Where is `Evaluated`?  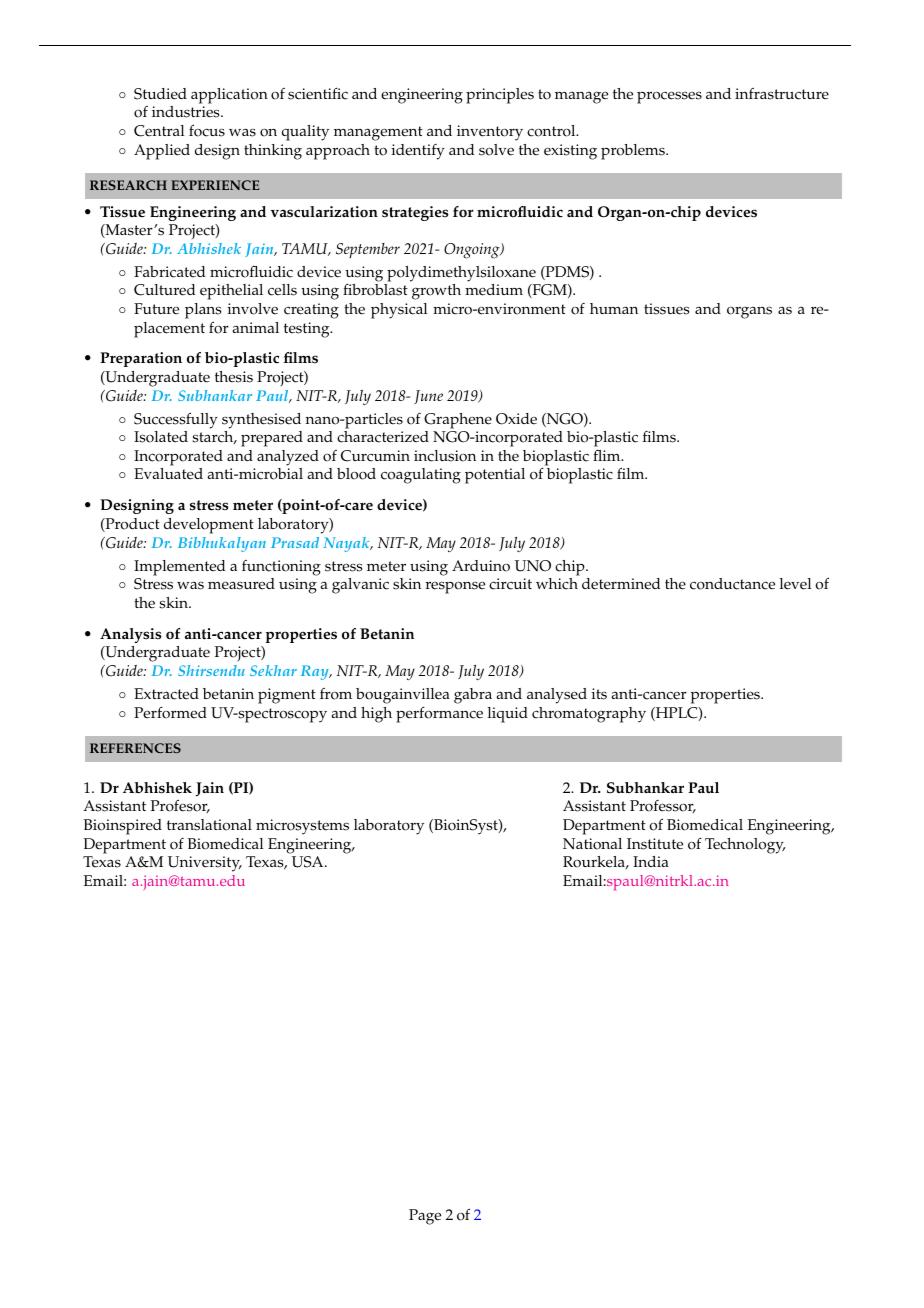
Evaluated is located at coordinates (168, 474).
